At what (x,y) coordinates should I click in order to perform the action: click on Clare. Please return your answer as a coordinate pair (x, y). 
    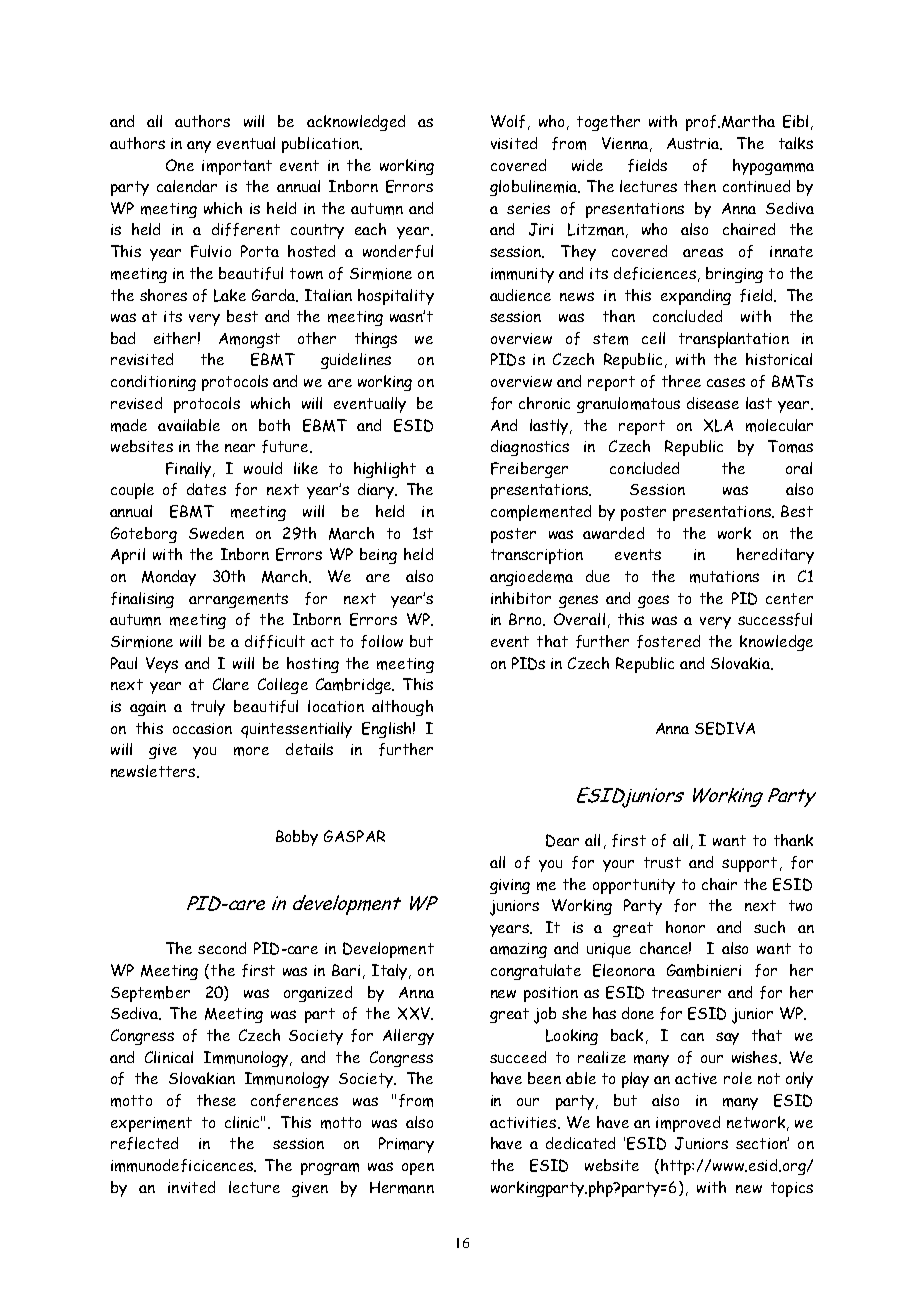
    Looking at the image, I should click on (231, 684).
